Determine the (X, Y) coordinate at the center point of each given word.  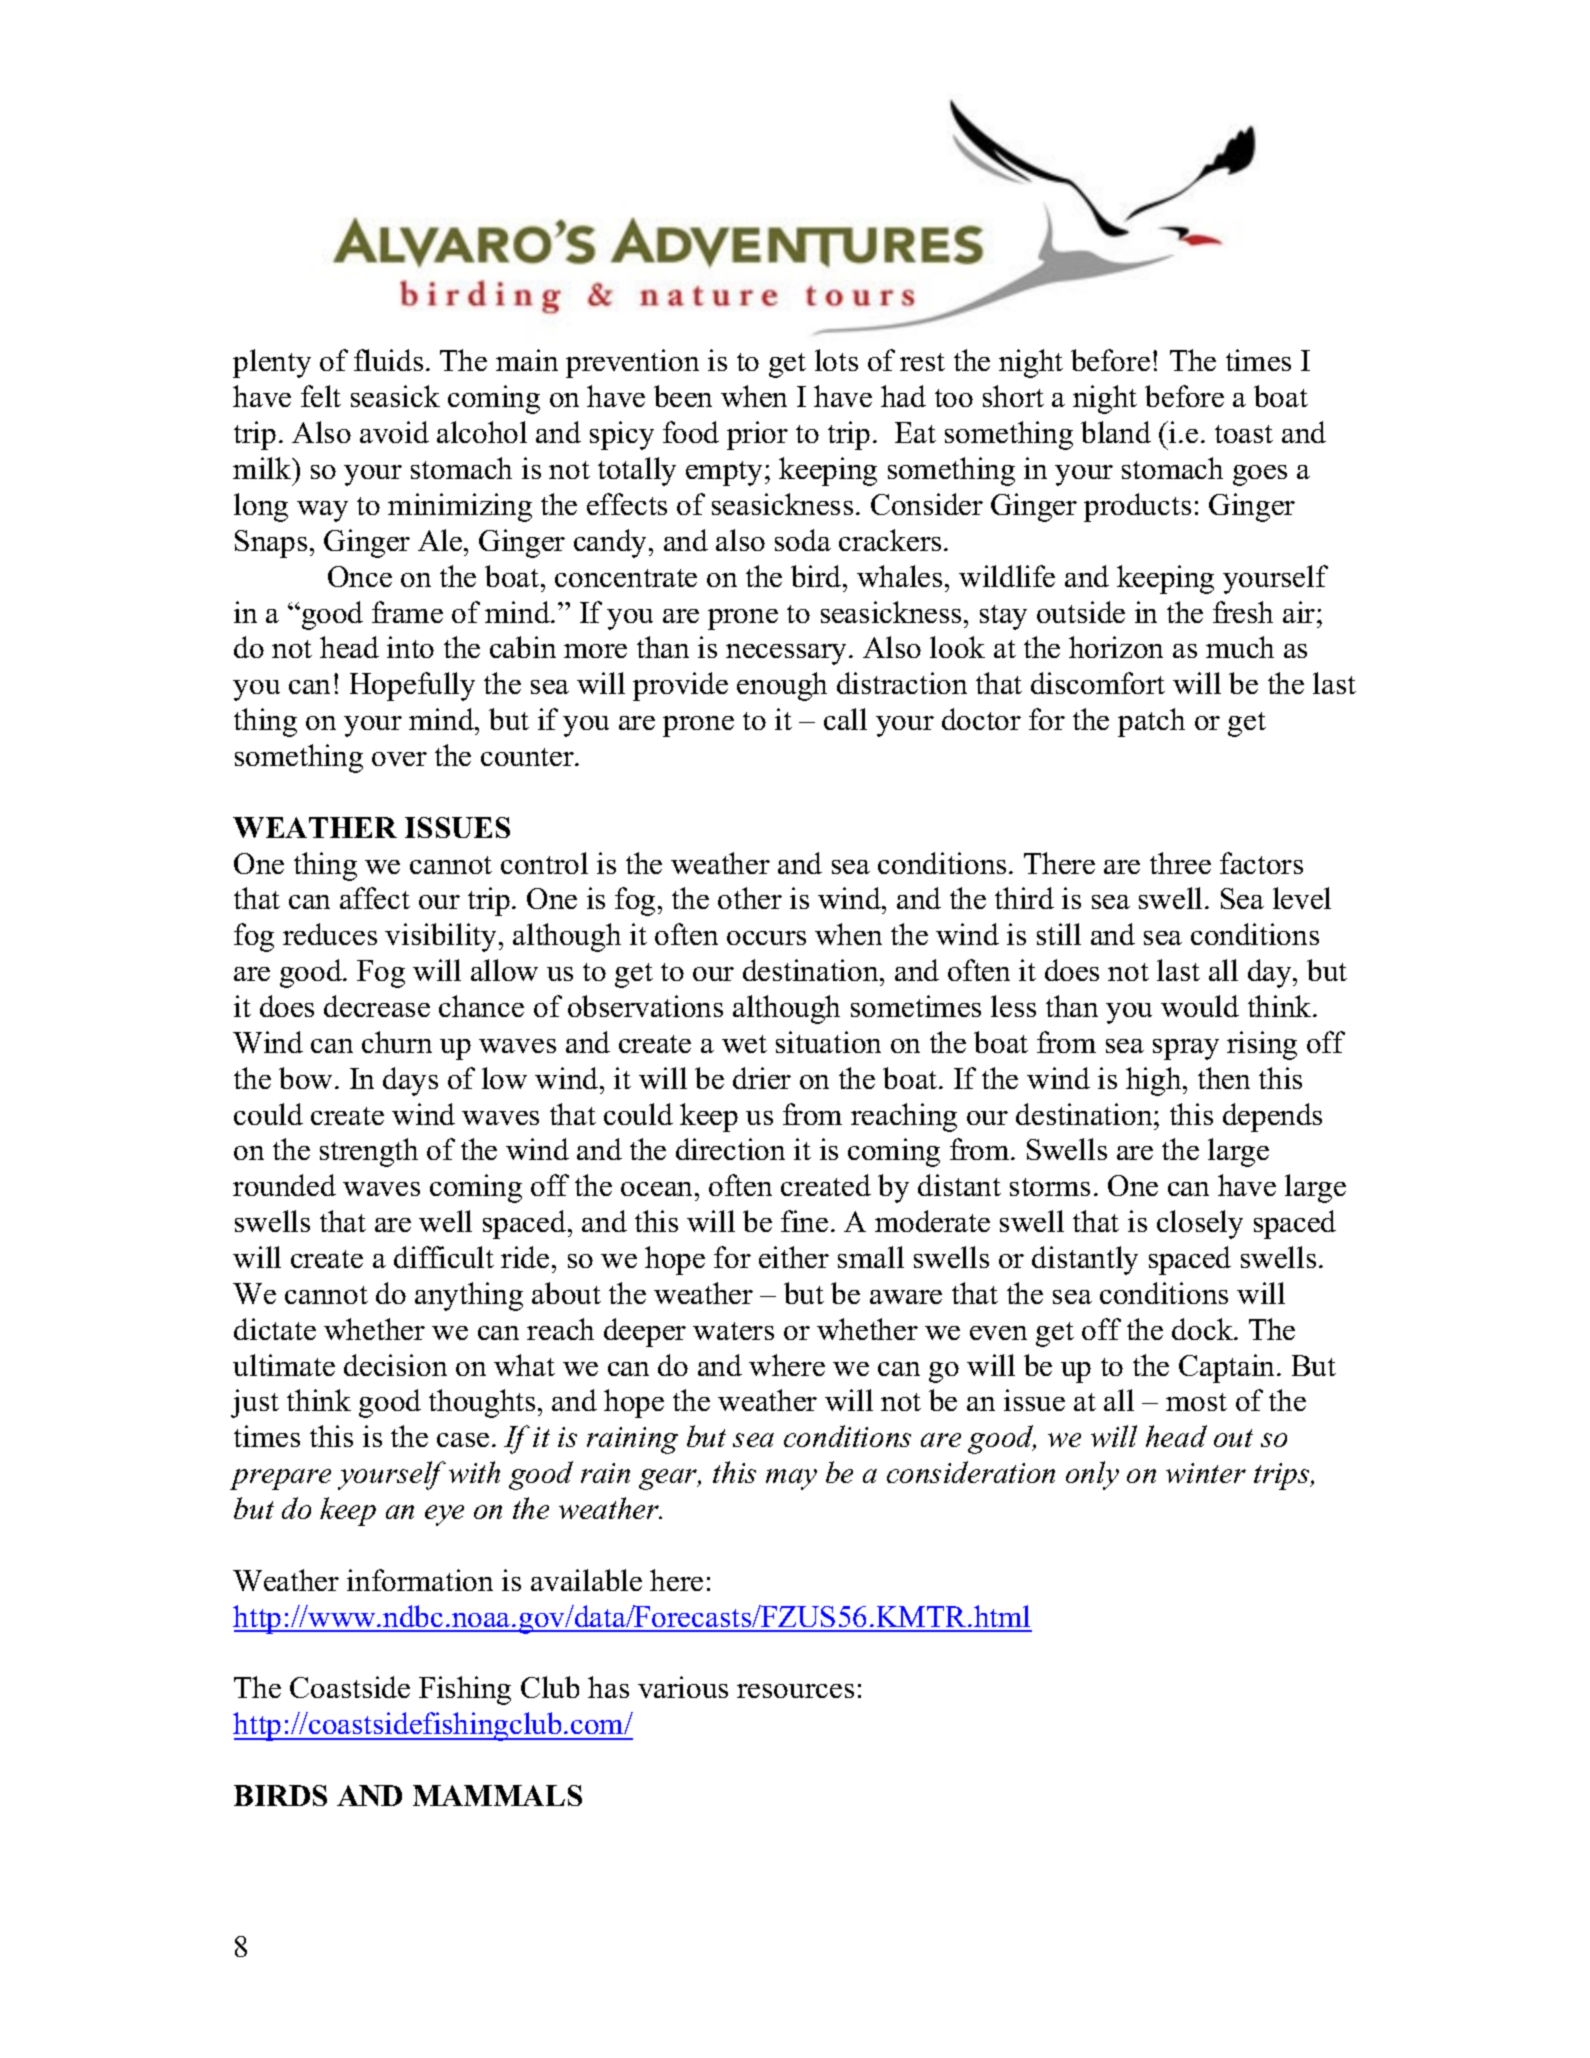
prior (757, 435)
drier (762, 1078)
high (1155, 1081)
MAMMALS (497, 1795)
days (410, 1081)
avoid (394, 432)
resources (795, 1691)
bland (1116, 432)
